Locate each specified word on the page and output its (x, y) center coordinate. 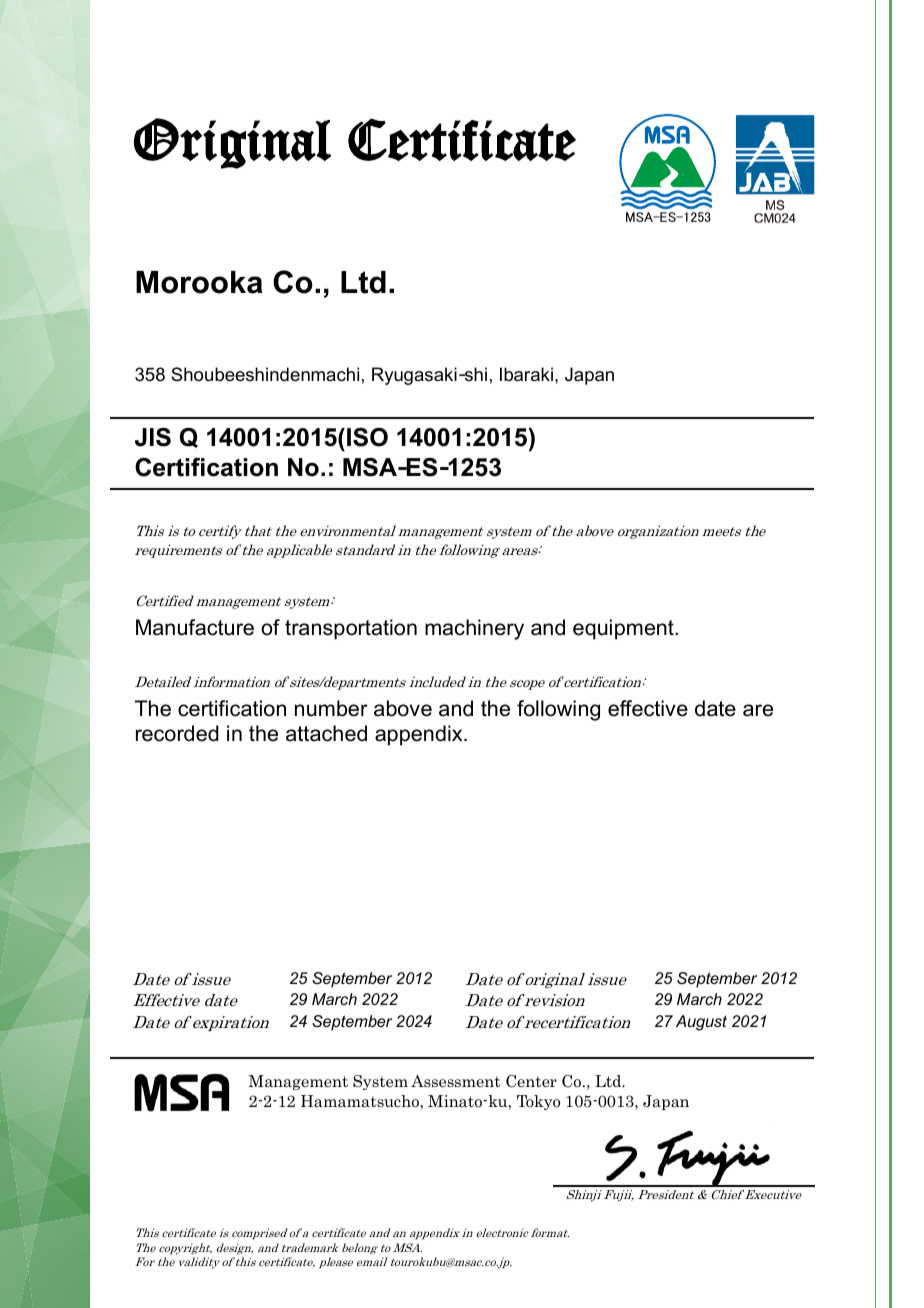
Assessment (455, 1081)
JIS (153, 437)
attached (326, 733)
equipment (624, 629)
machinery (474, 629)
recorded (177, 733)
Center (531, 1081)
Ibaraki (526, 374)
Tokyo (538, 1102)
